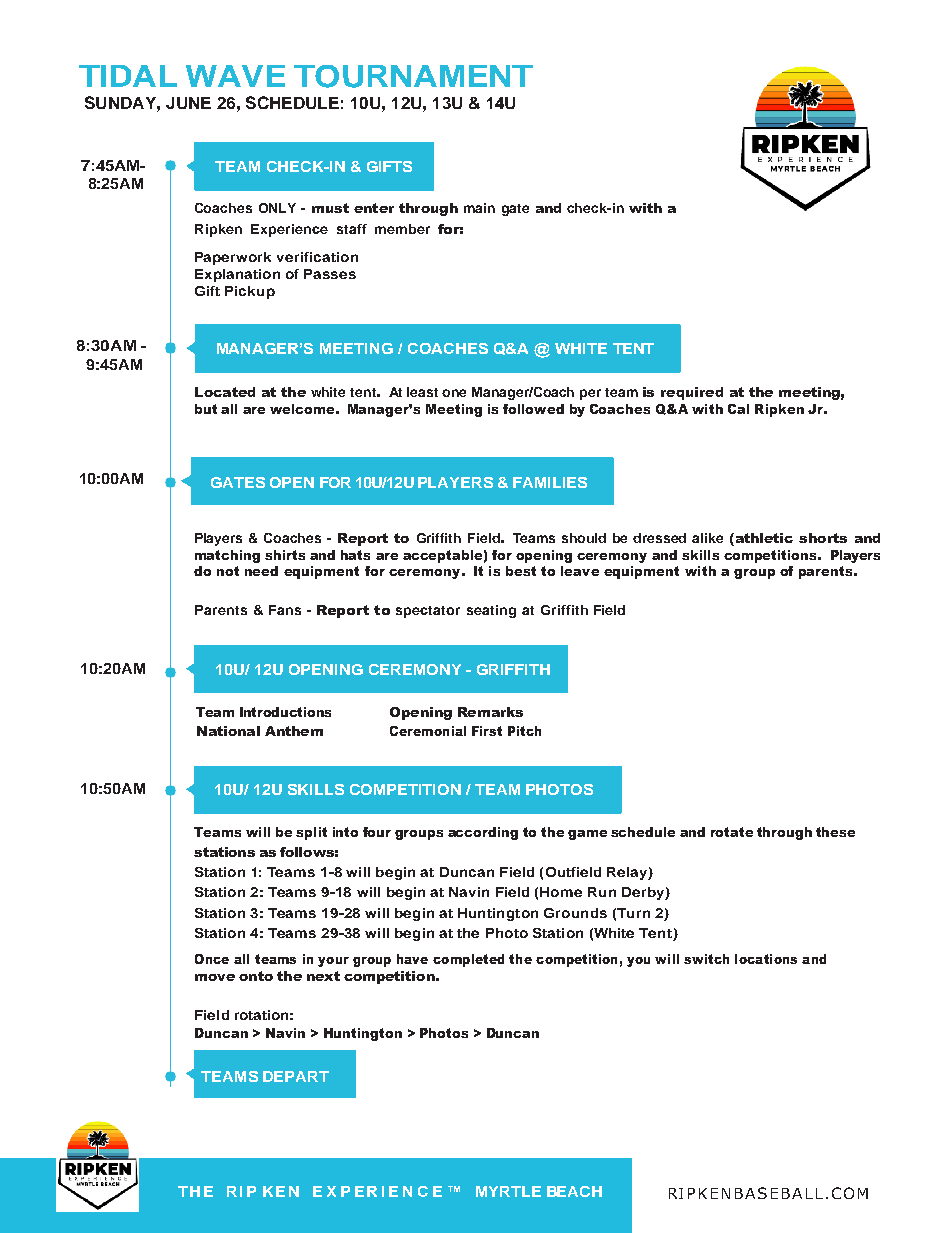 The height and width of the screenshot is (1233, 952). I want to click on BEACH, so click(574, 1191).
